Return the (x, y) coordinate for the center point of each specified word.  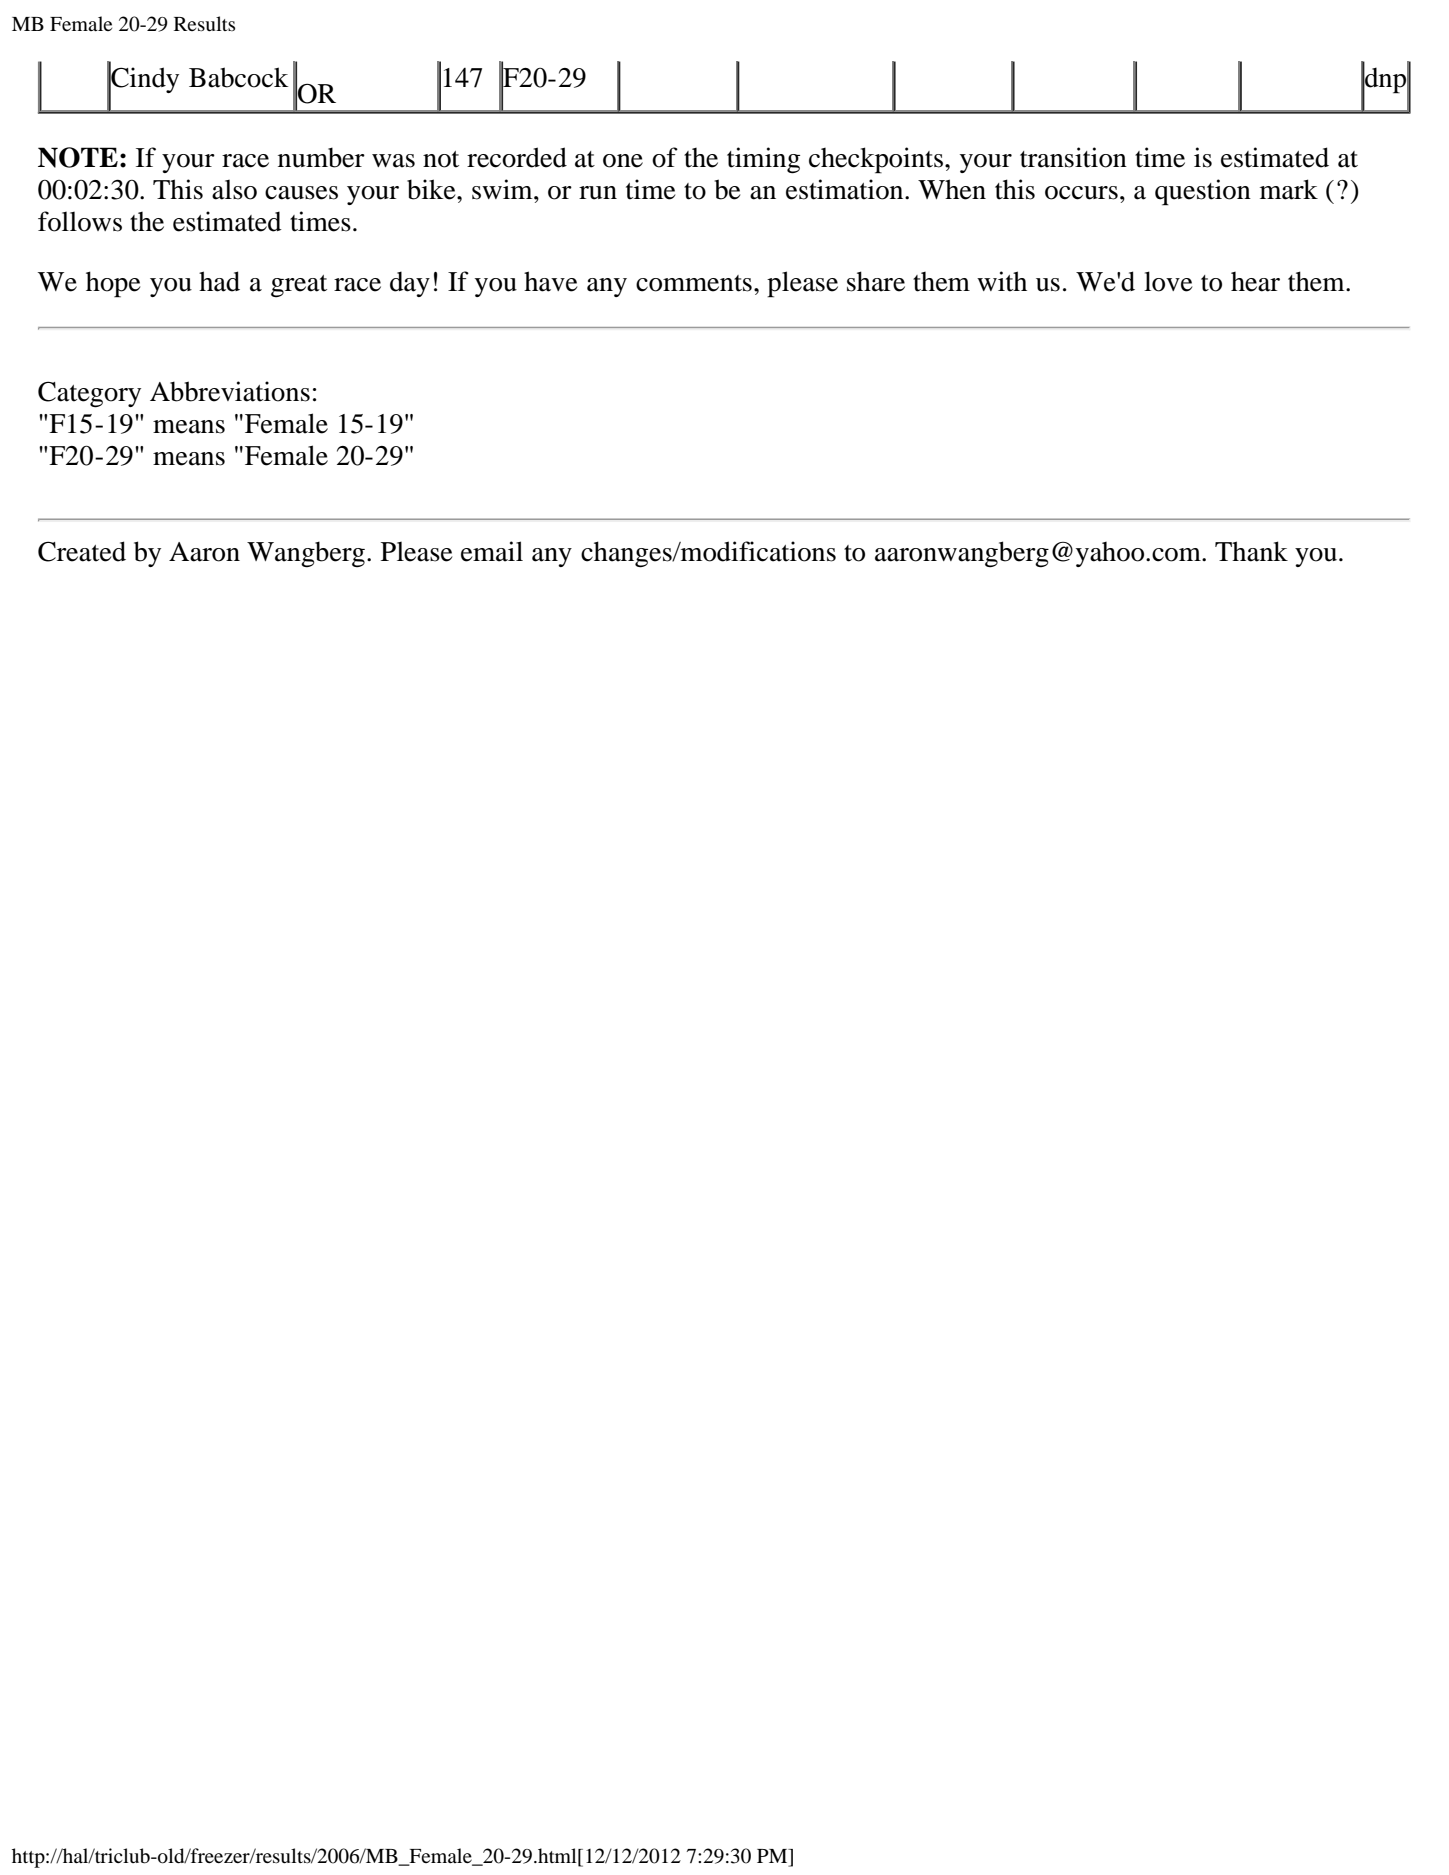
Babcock (238, 77)
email (492, 551)
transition (1073, 157)
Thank (1251, 551)
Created (82, 551)
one (623, 161)
